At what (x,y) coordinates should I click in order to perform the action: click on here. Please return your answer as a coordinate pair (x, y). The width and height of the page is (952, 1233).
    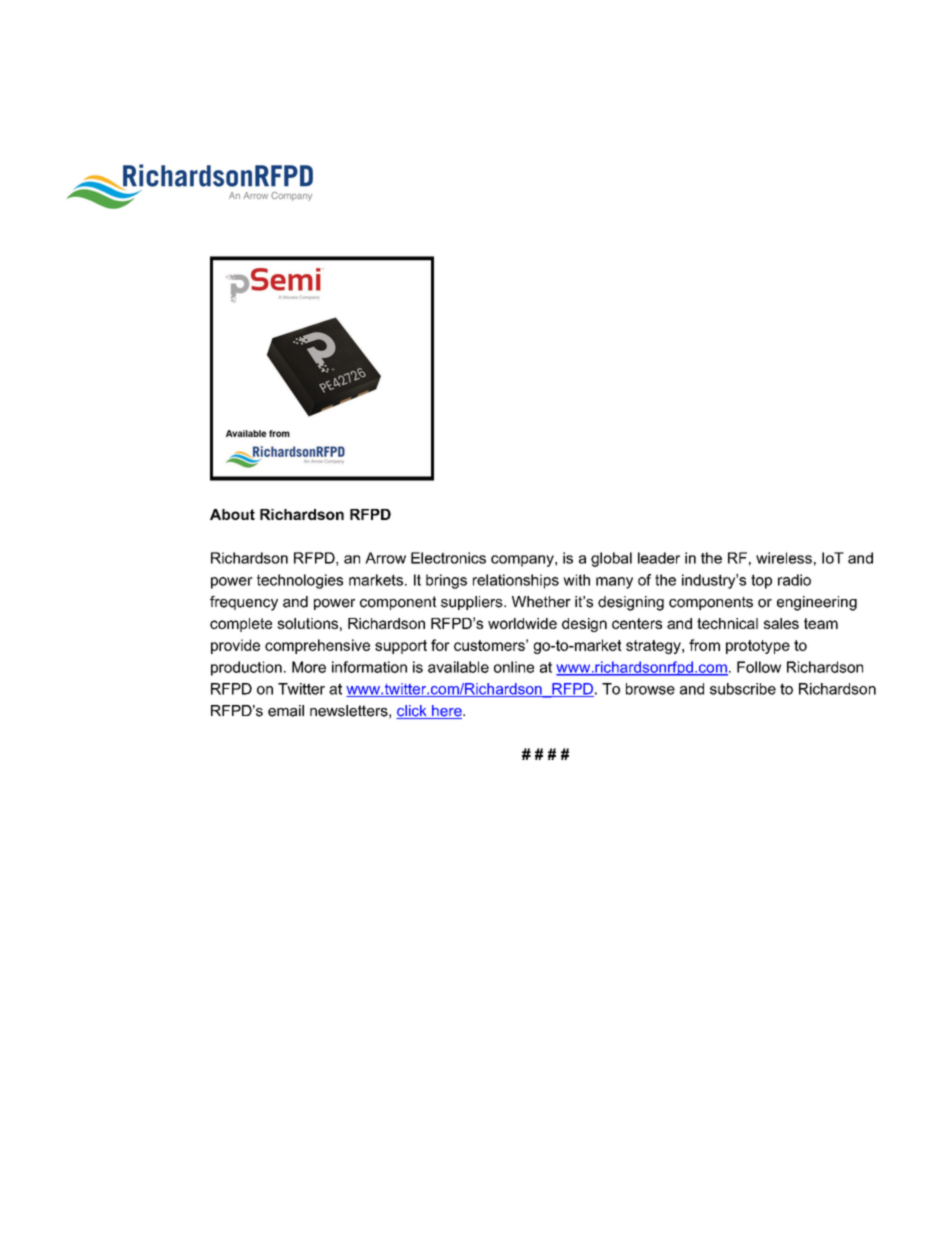
    Looking at the image, I should click on (447, 712).
